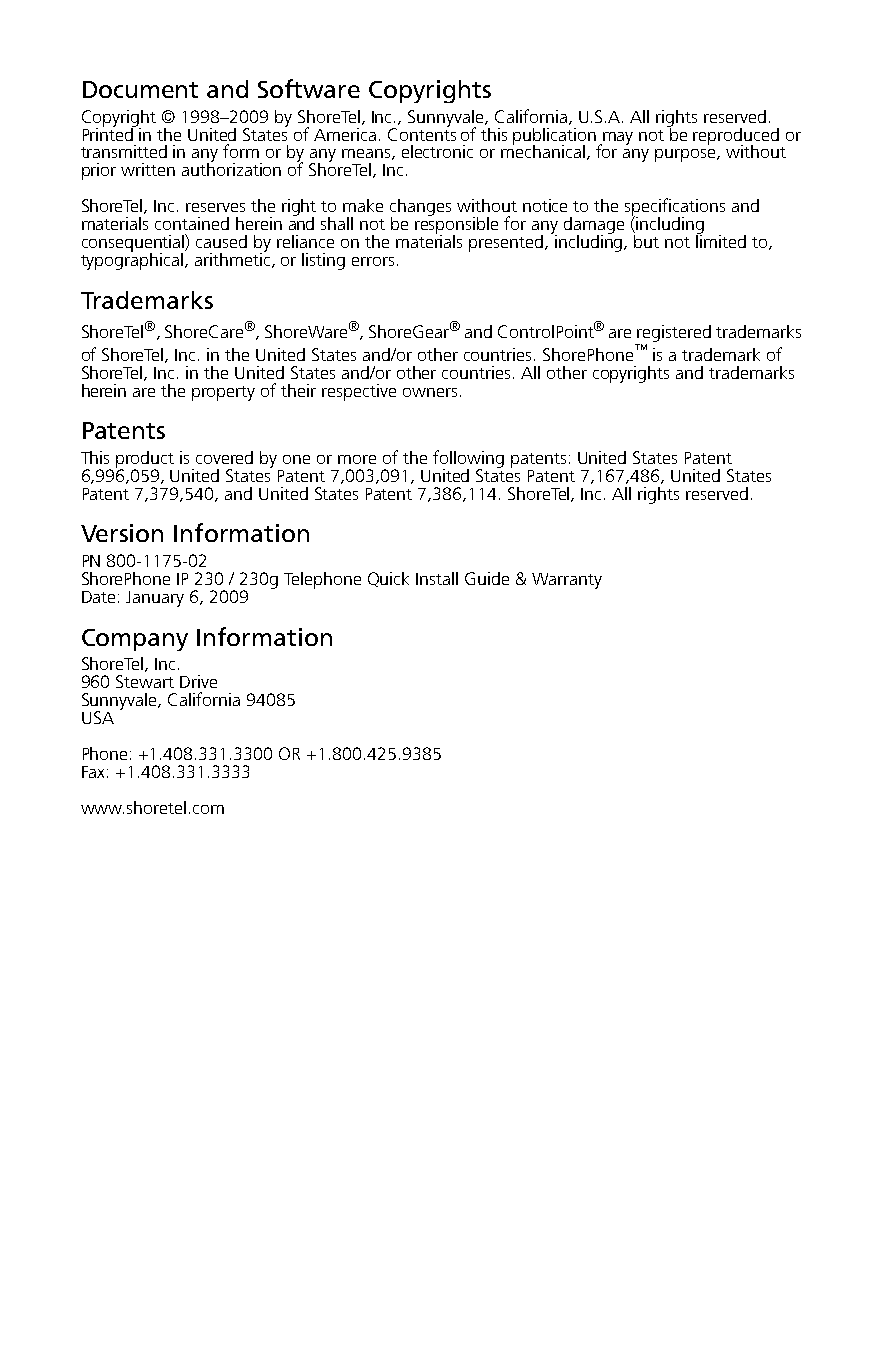 This document has width=887, height=1372. I want to click on registered, so click(674, 333).
